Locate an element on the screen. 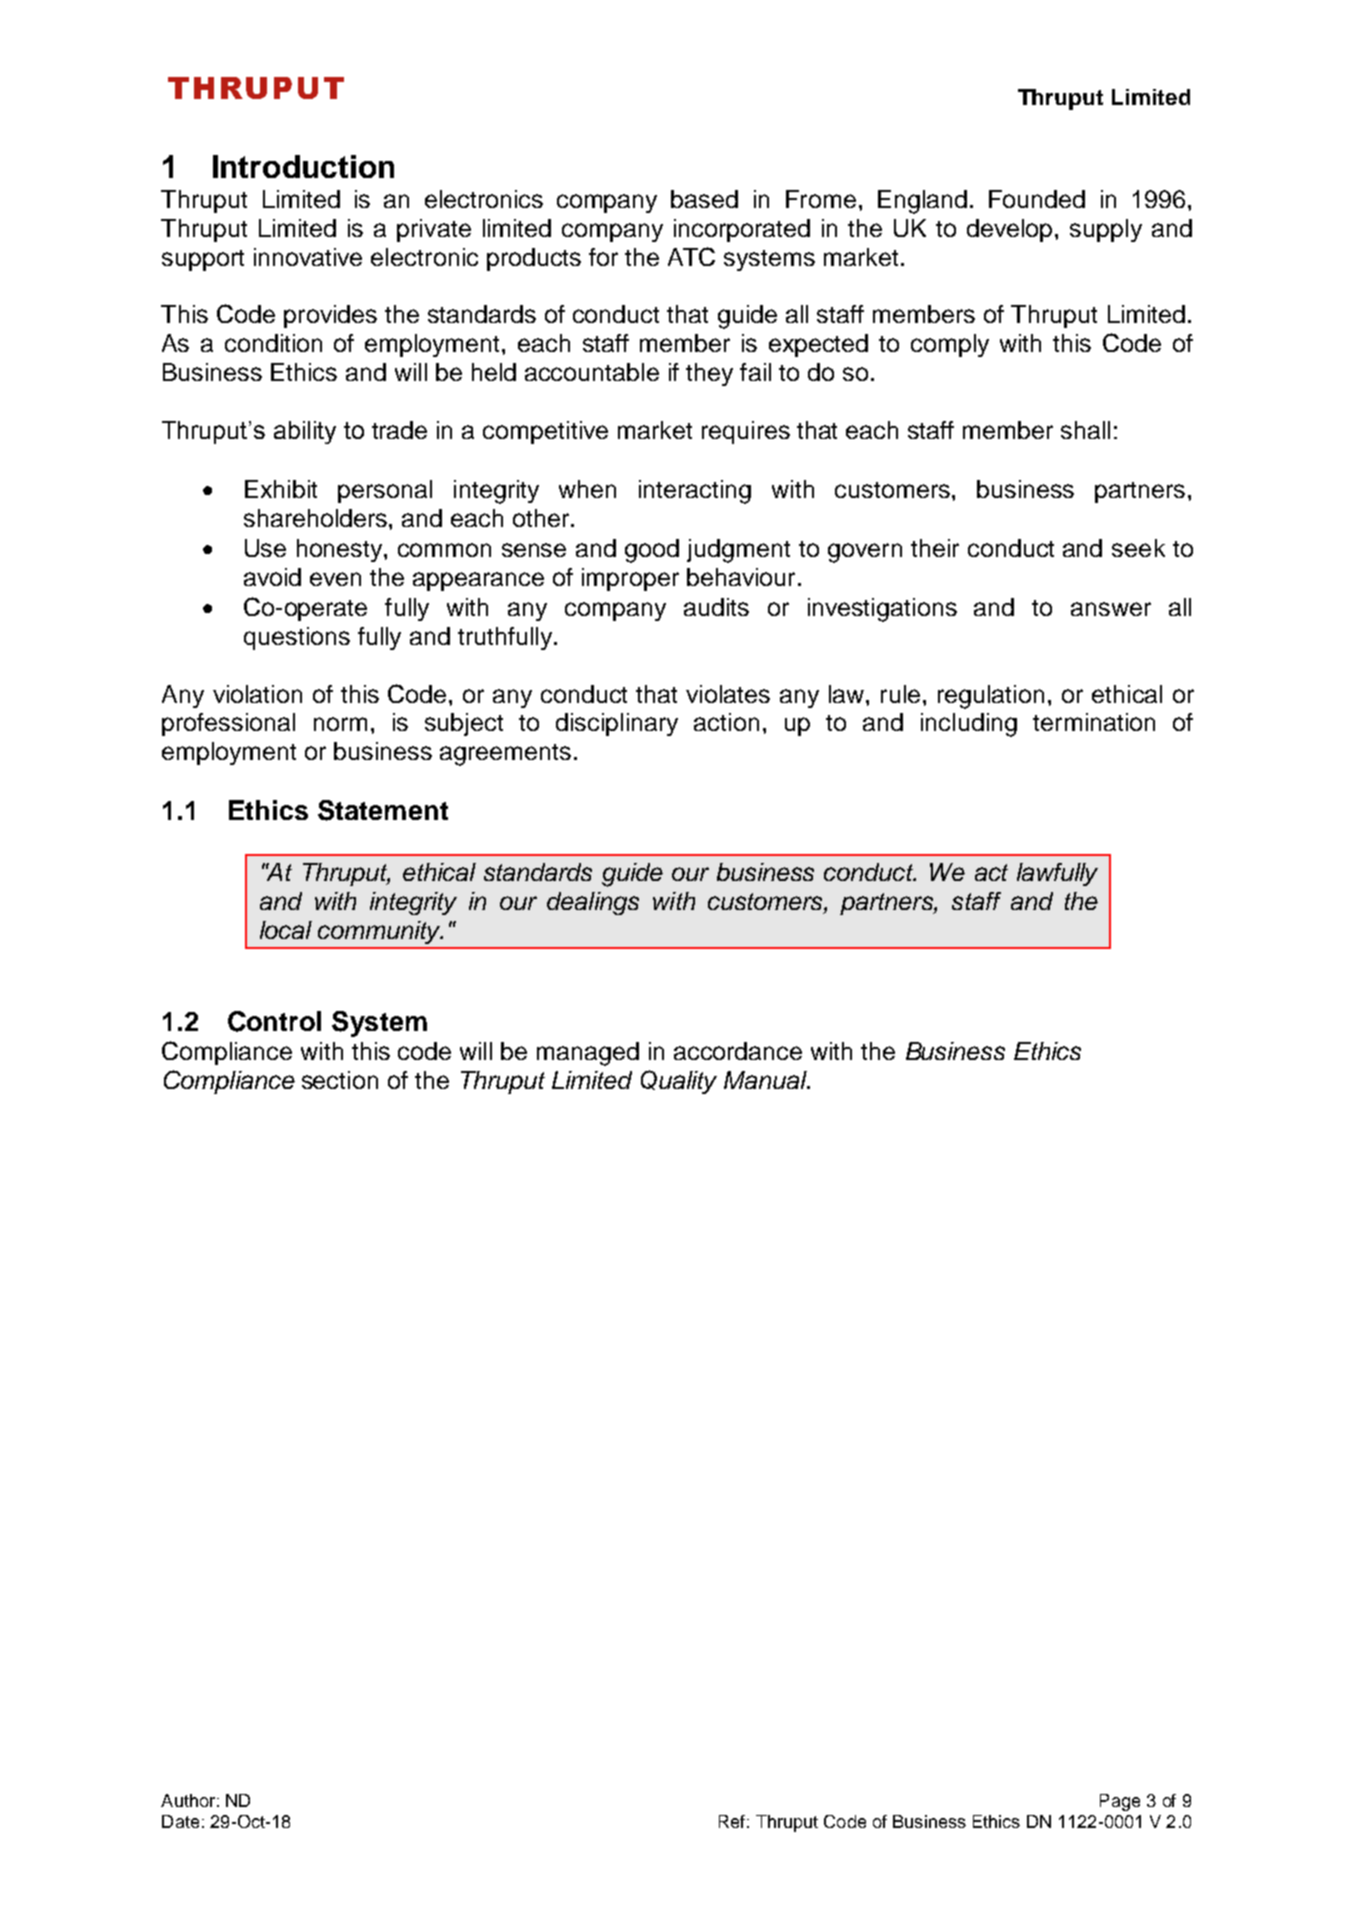  Manual is located at coordinates (766, 1080).
